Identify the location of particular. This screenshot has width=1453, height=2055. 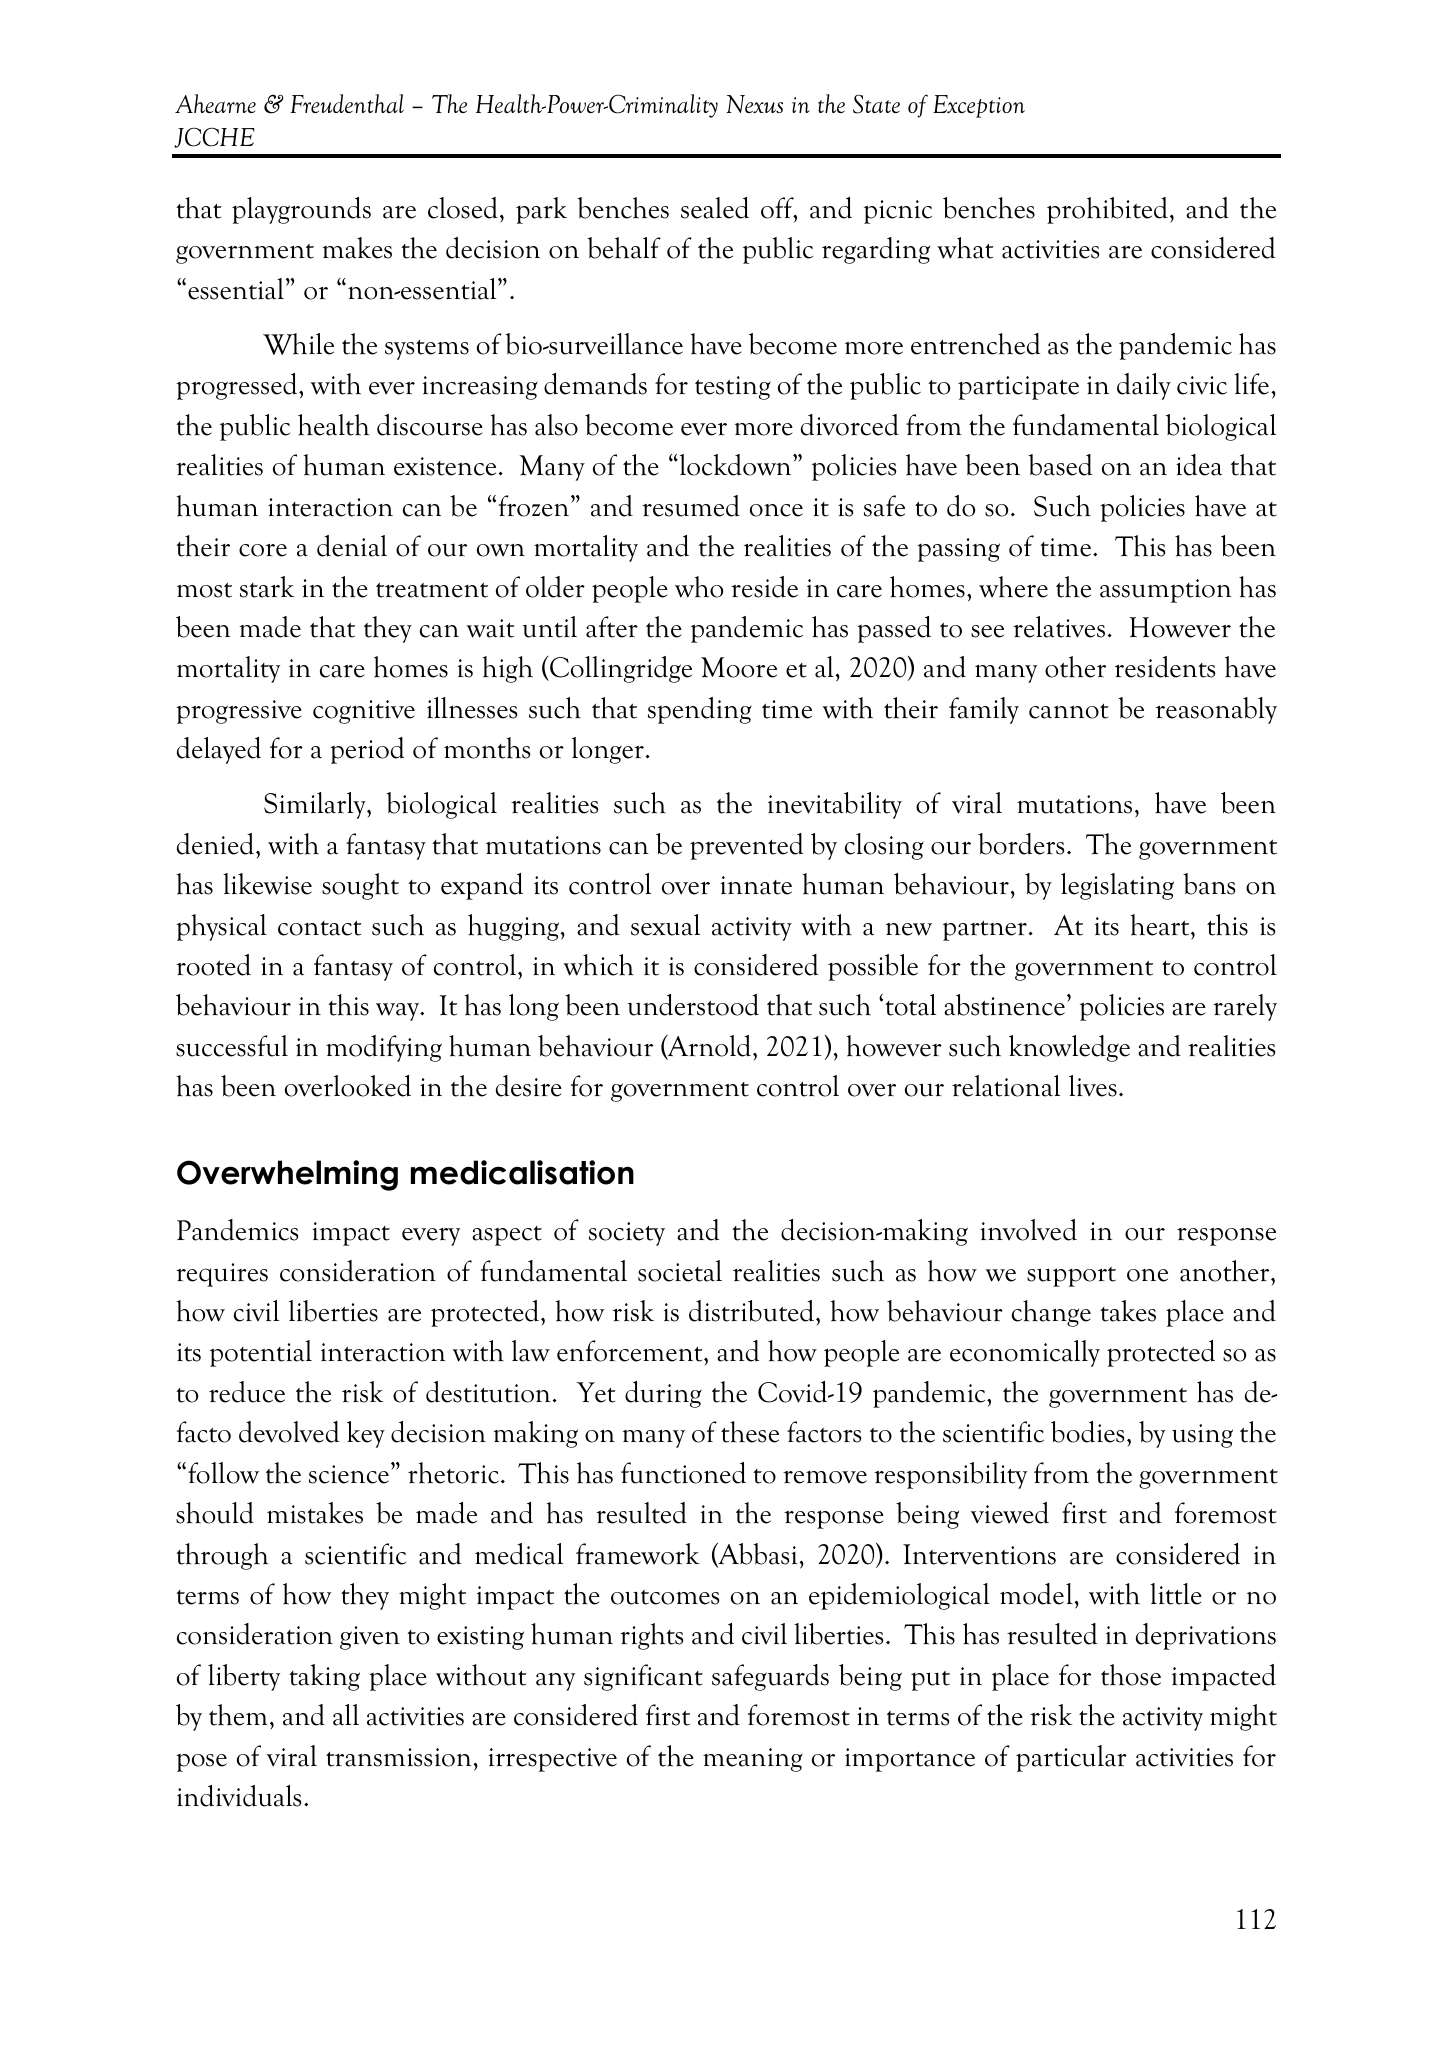
(1071, 1758).
